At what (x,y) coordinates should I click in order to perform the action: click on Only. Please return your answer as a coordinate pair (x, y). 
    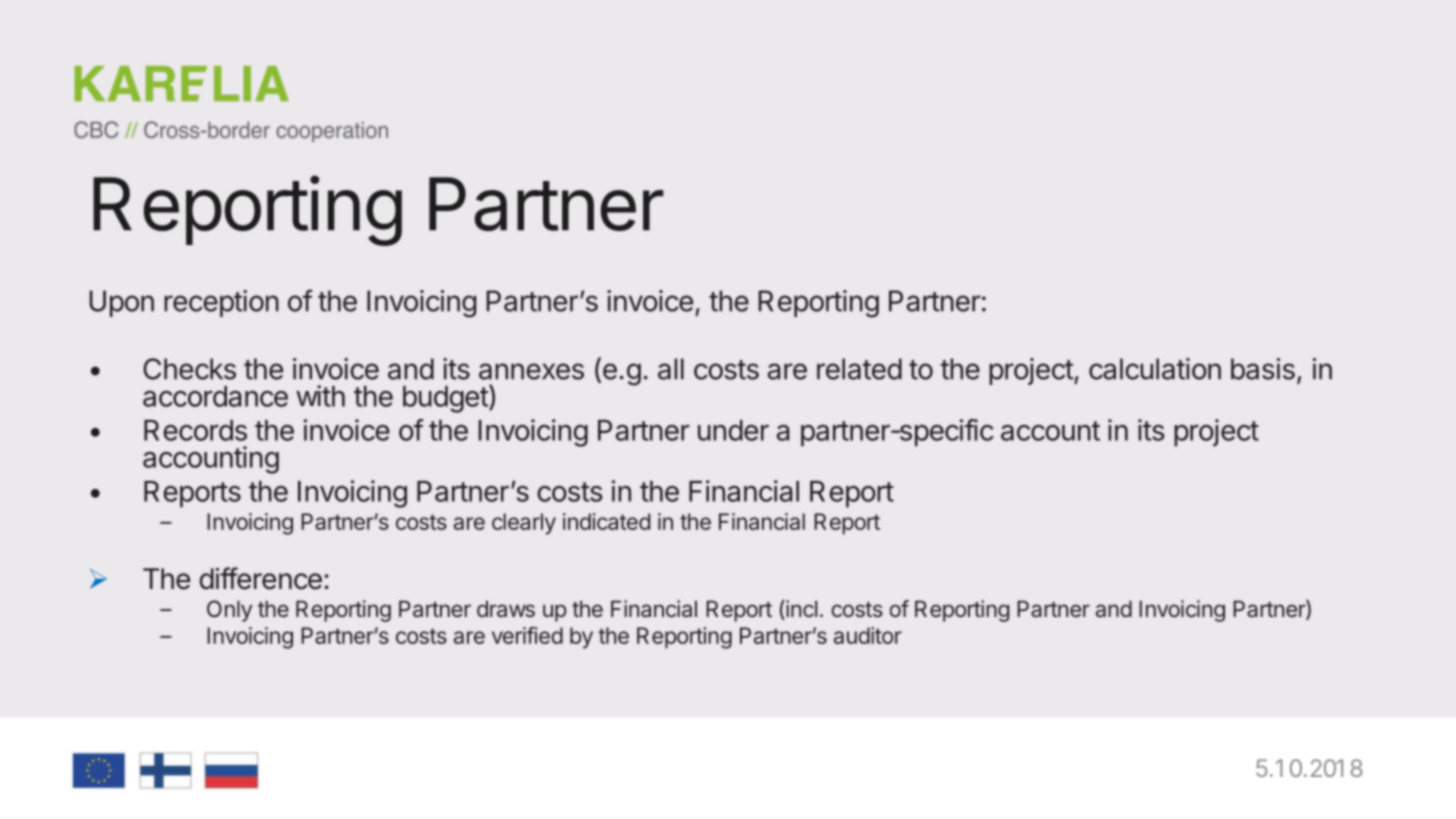
    Looking at the image, I should click on (229, 611).
